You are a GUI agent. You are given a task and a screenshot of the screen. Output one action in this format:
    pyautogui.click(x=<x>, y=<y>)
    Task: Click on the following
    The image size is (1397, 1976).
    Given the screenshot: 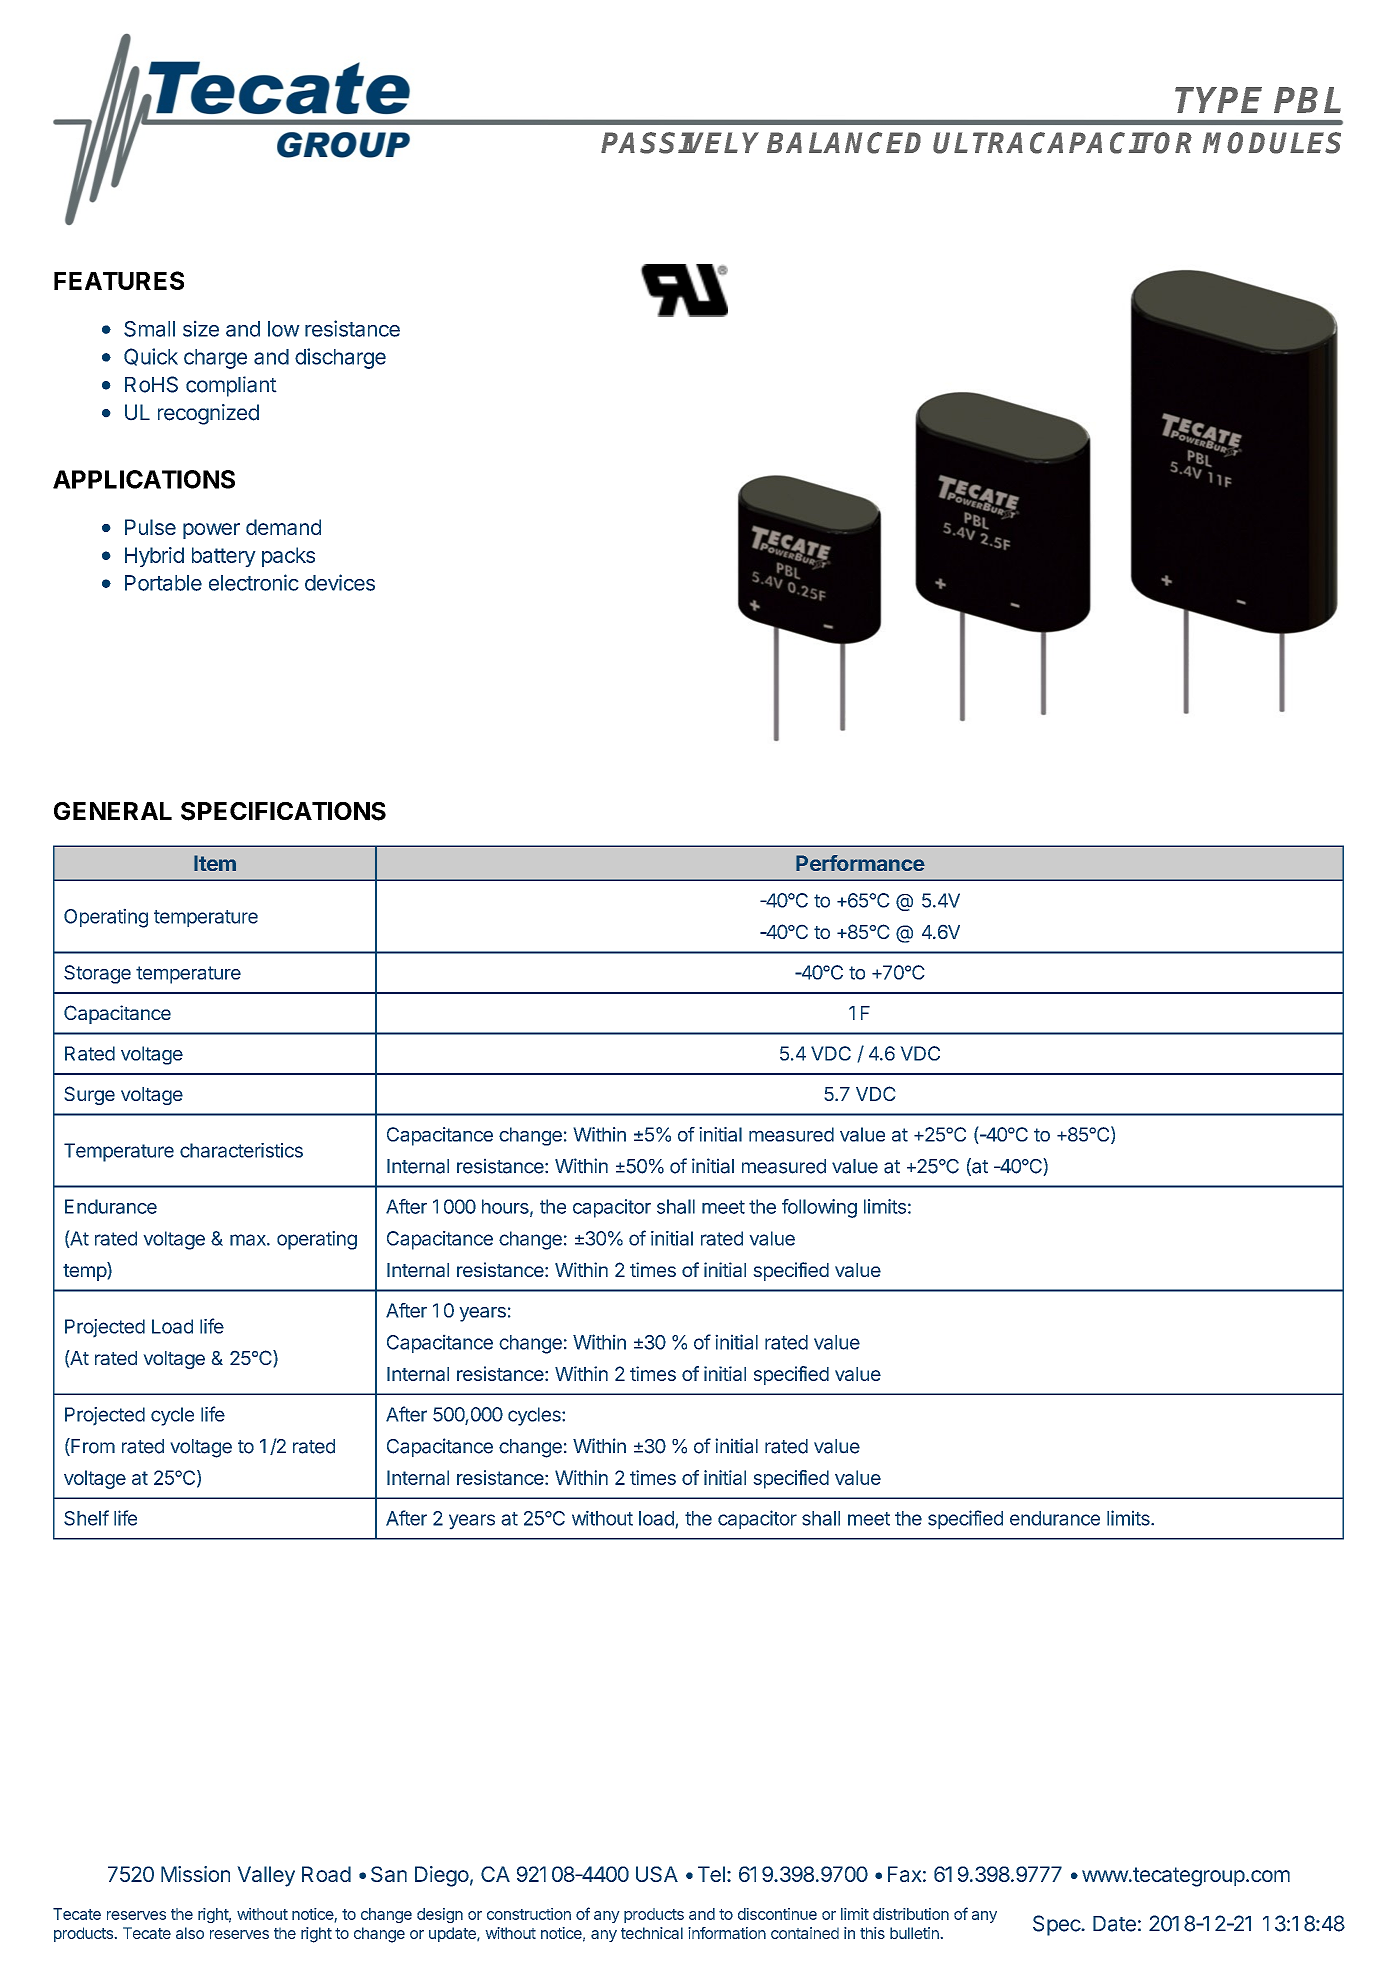 What is the action you would take?
    pyautogui.click(x=819, y=1208)
